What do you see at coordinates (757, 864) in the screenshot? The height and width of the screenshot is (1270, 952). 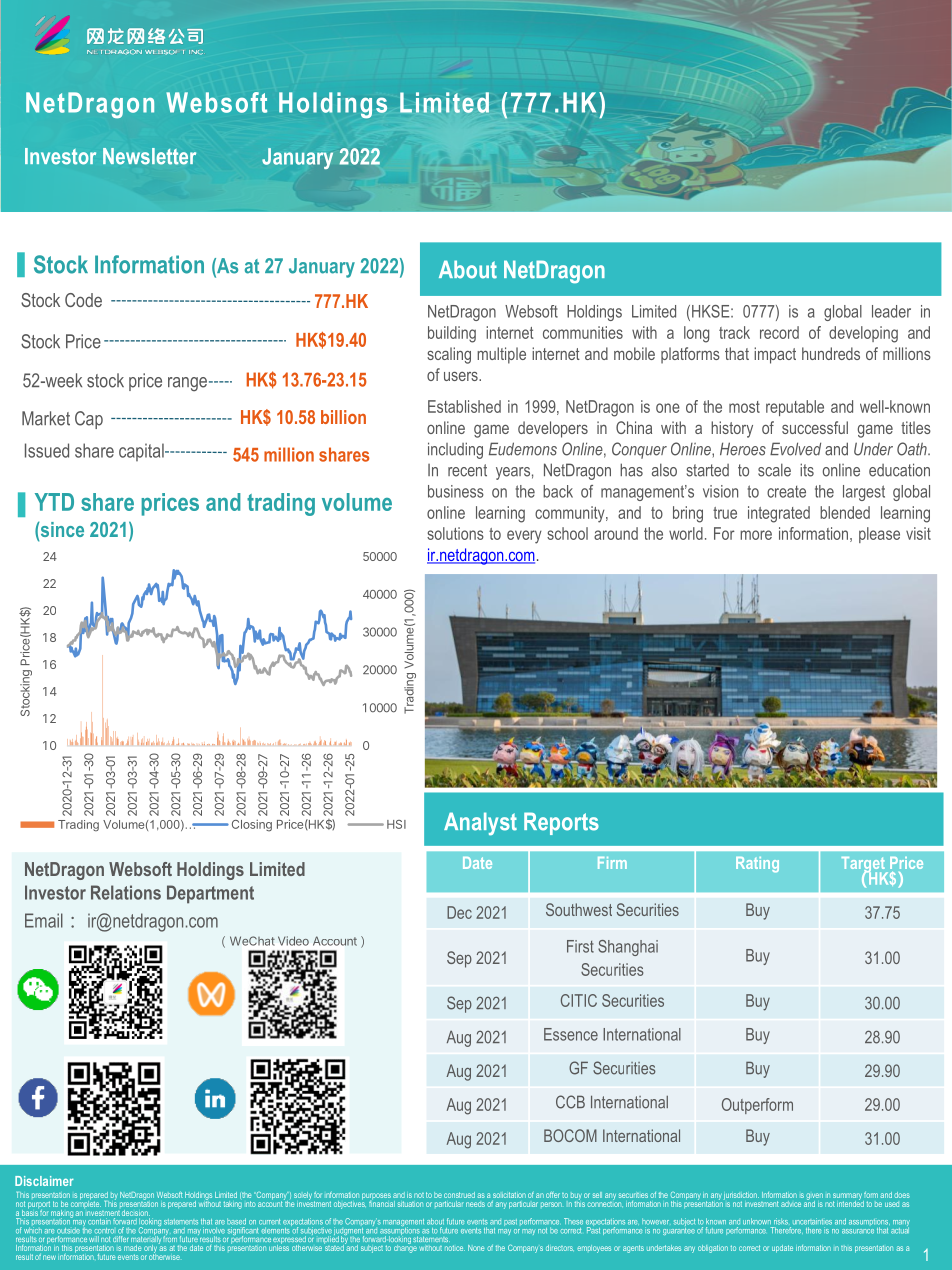 I see `Rating` at bounding box center [757, 864].
